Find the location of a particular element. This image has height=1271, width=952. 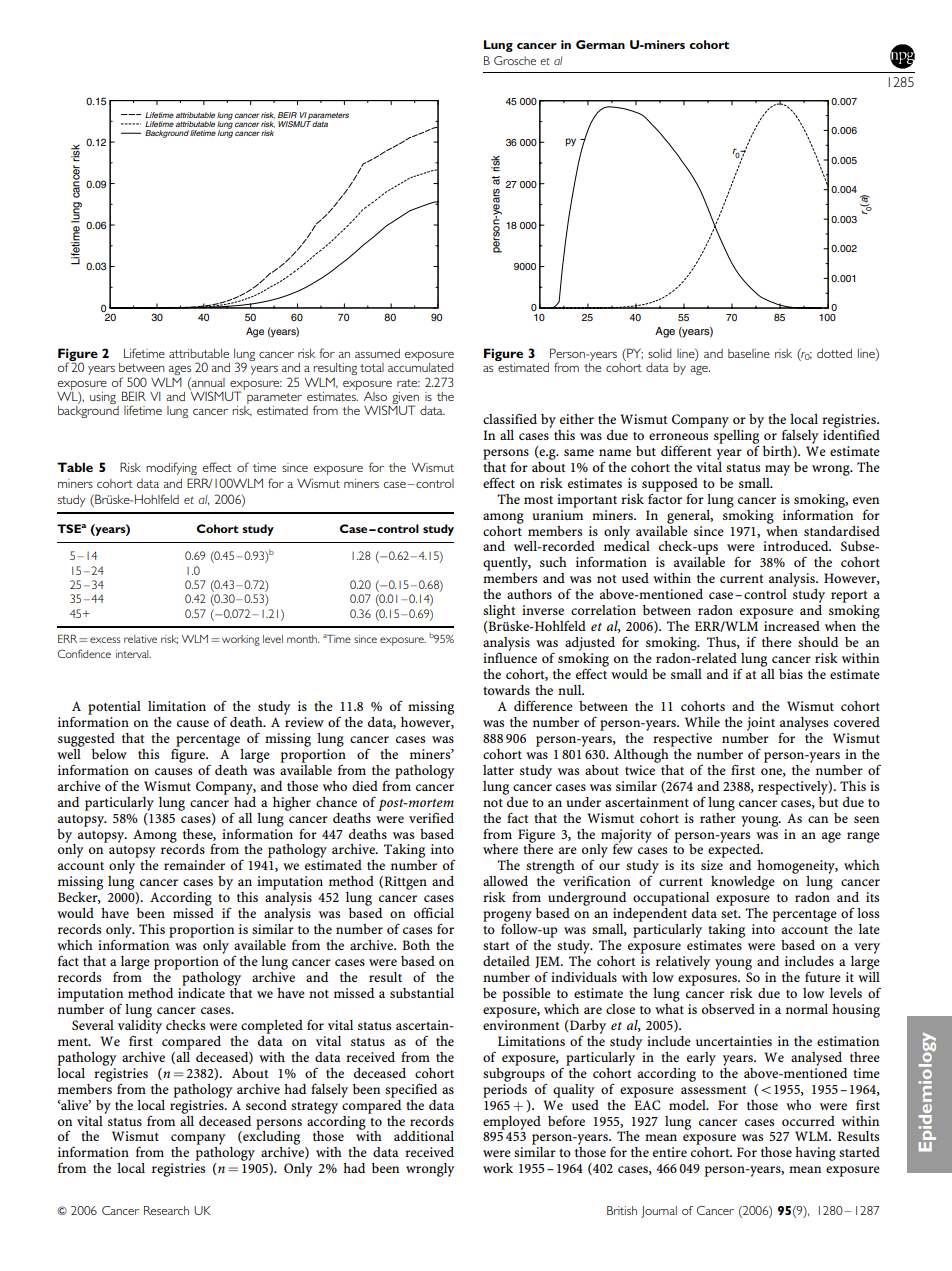

interval is located at coordinates (133, 654).
